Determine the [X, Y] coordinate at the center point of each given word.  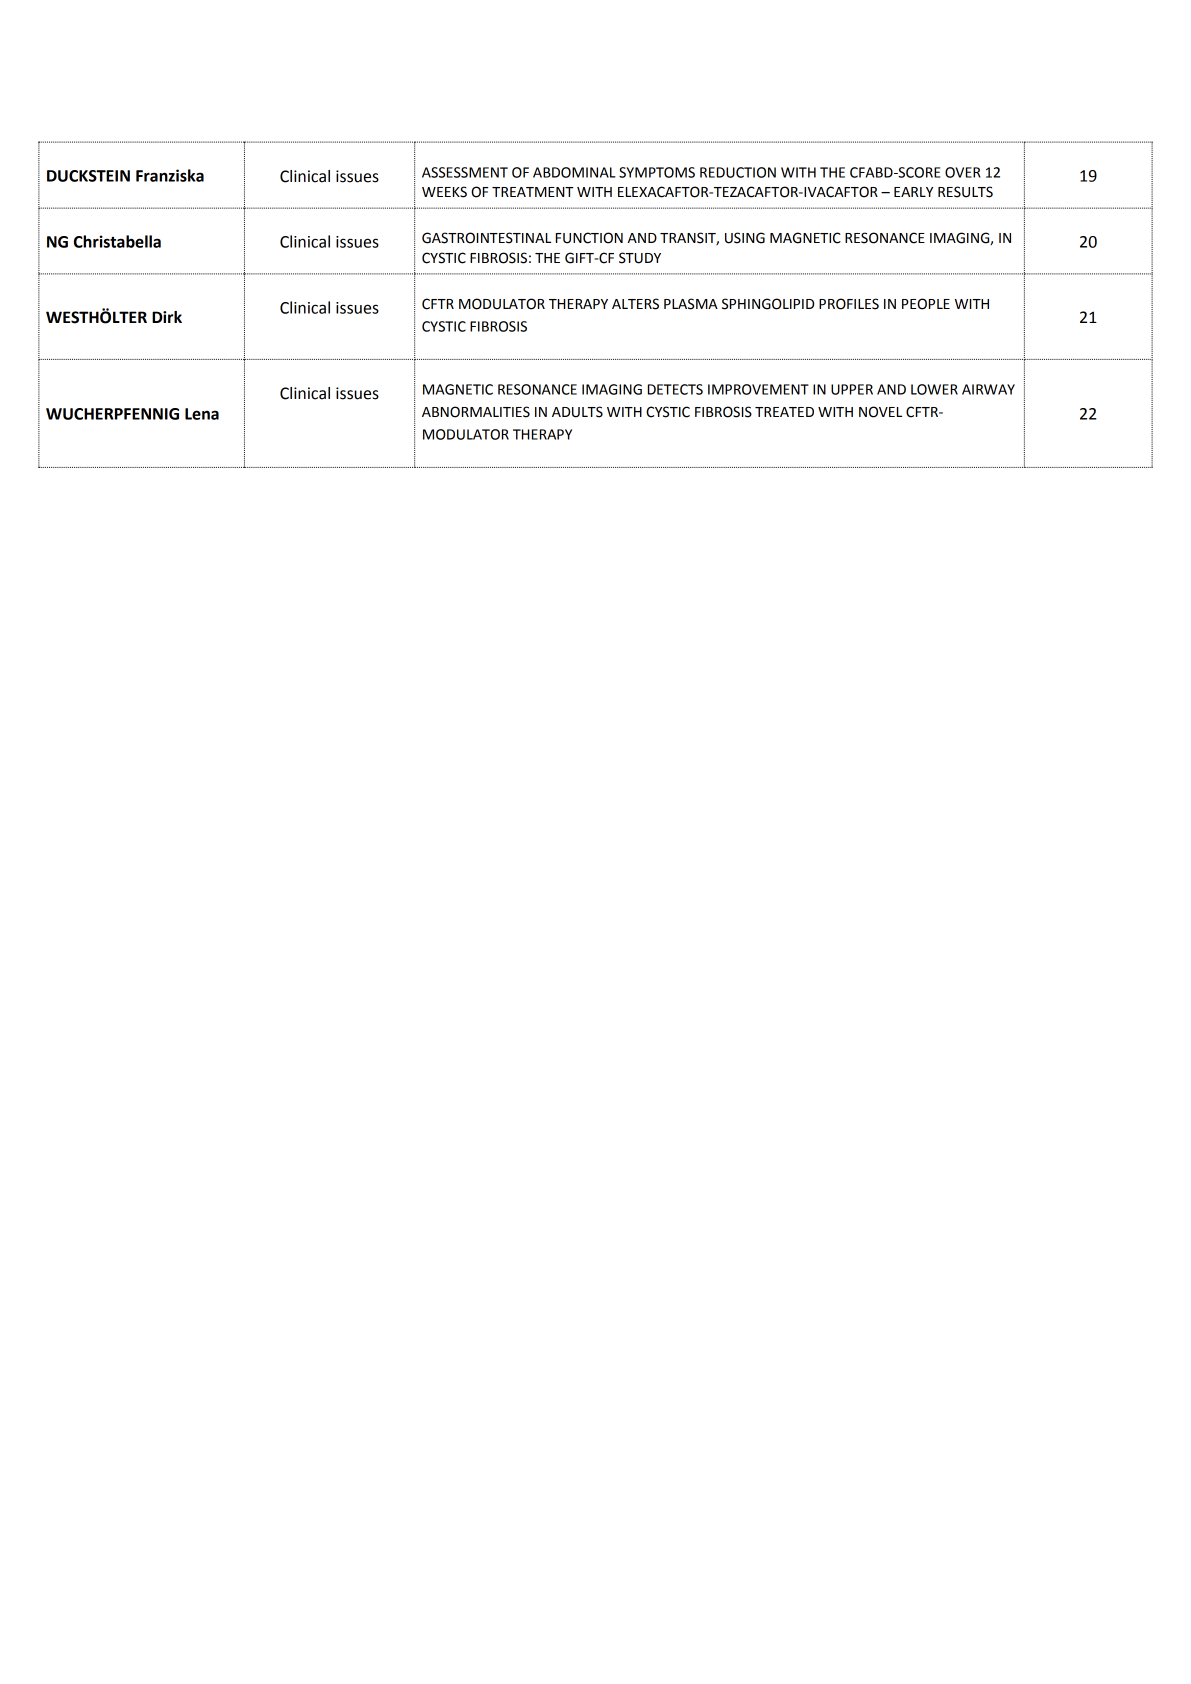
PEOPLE [926, 304]
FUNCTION [589, 238]
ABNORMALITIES [476, 412]
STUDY [640, 258]
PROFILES [849, 304]
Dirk [167, 317]
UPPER [852, 389]
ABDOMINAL [574, 172]
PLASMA [691, 304]
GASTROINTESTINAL [486, 238]
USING [745, 238]
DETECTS [675, 389]
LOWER [934, 389]
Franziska [170, 175]
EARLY [913, 192]
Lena [202, 414]
